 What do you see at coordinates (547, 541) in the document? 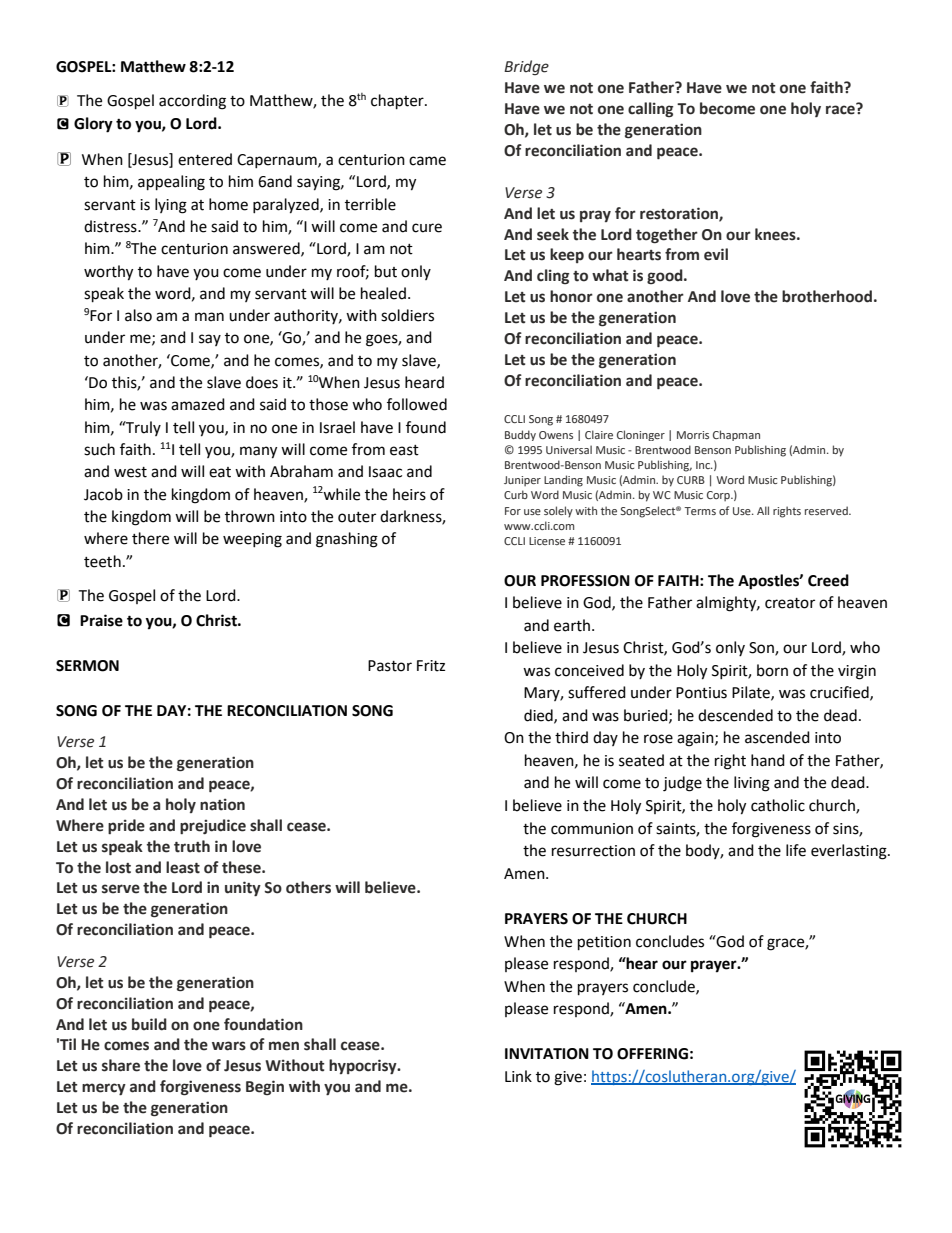
I see `License` at bounding box center [547, 541].
